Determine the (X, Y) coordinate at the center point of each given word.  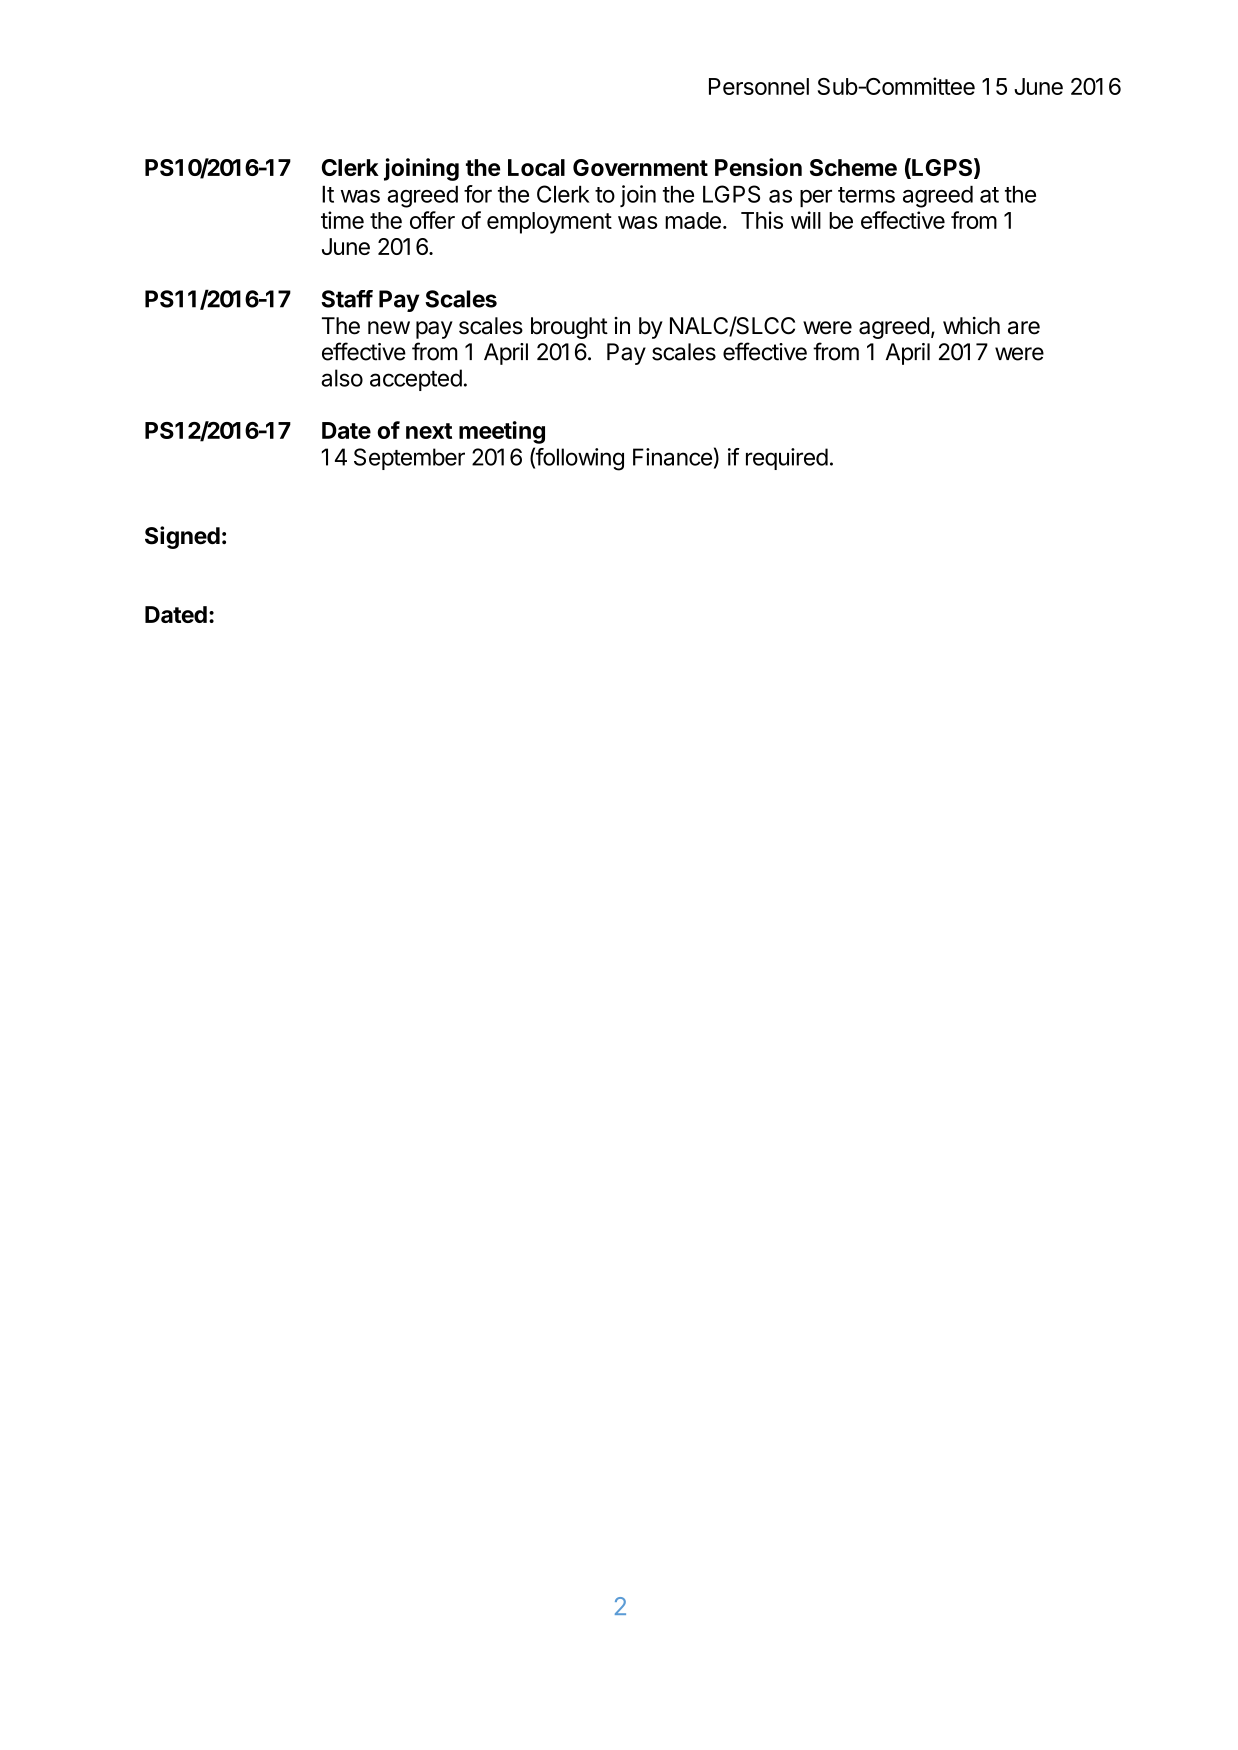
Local (536, 167)
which (971, 326)
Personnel (759, 86)
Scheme (853, 167)
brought (569, 328)
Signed (182, 537)
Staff (347, 299)
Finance (672, 457)
